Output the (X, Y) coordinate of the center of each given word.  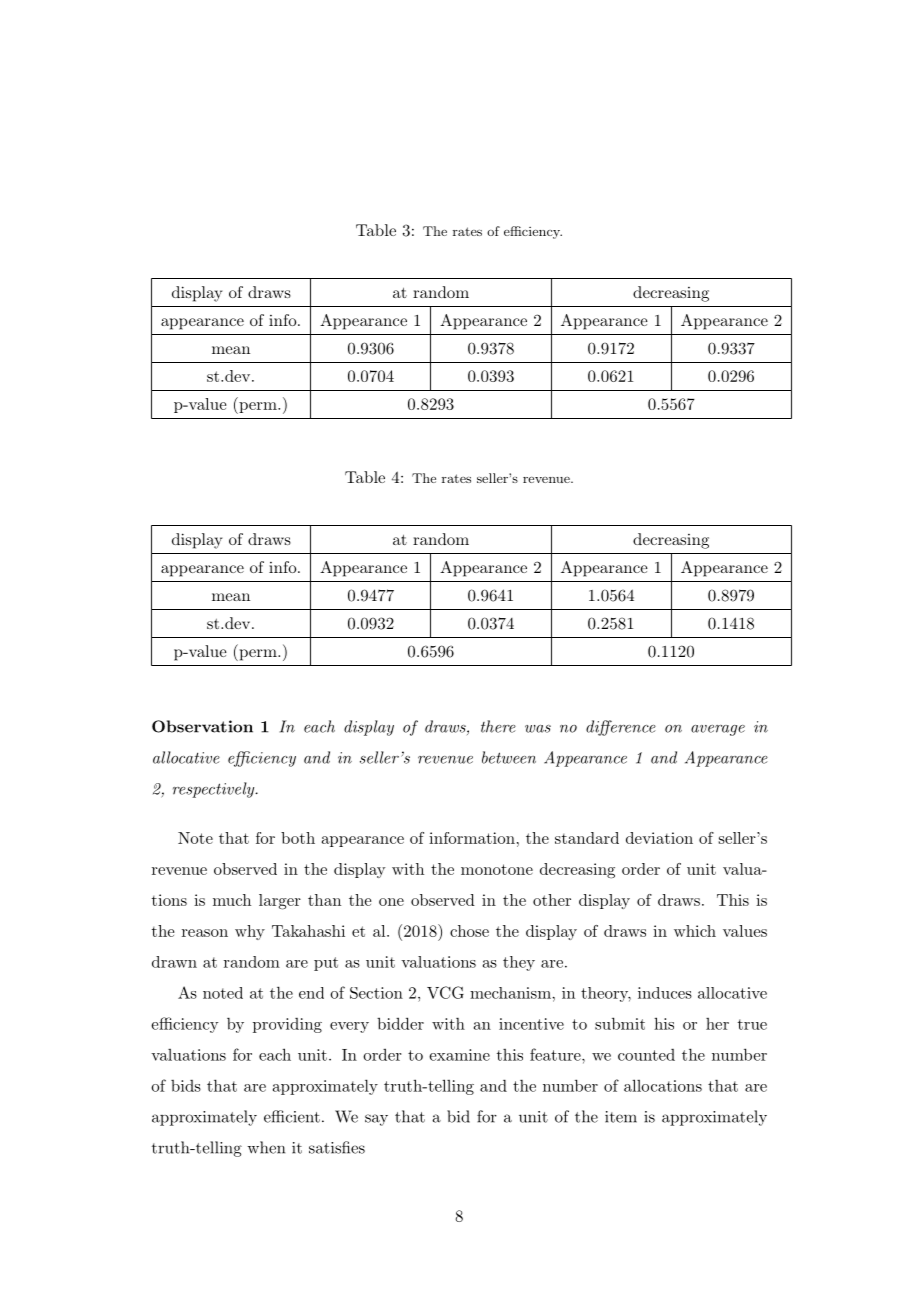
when (266, 1147)
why (250, 932)
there (498, 726)
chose (469, 931)
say (376, 1120)
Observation (202, 726)
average (718, 730)
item (621, 1117)
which (695, 931)
